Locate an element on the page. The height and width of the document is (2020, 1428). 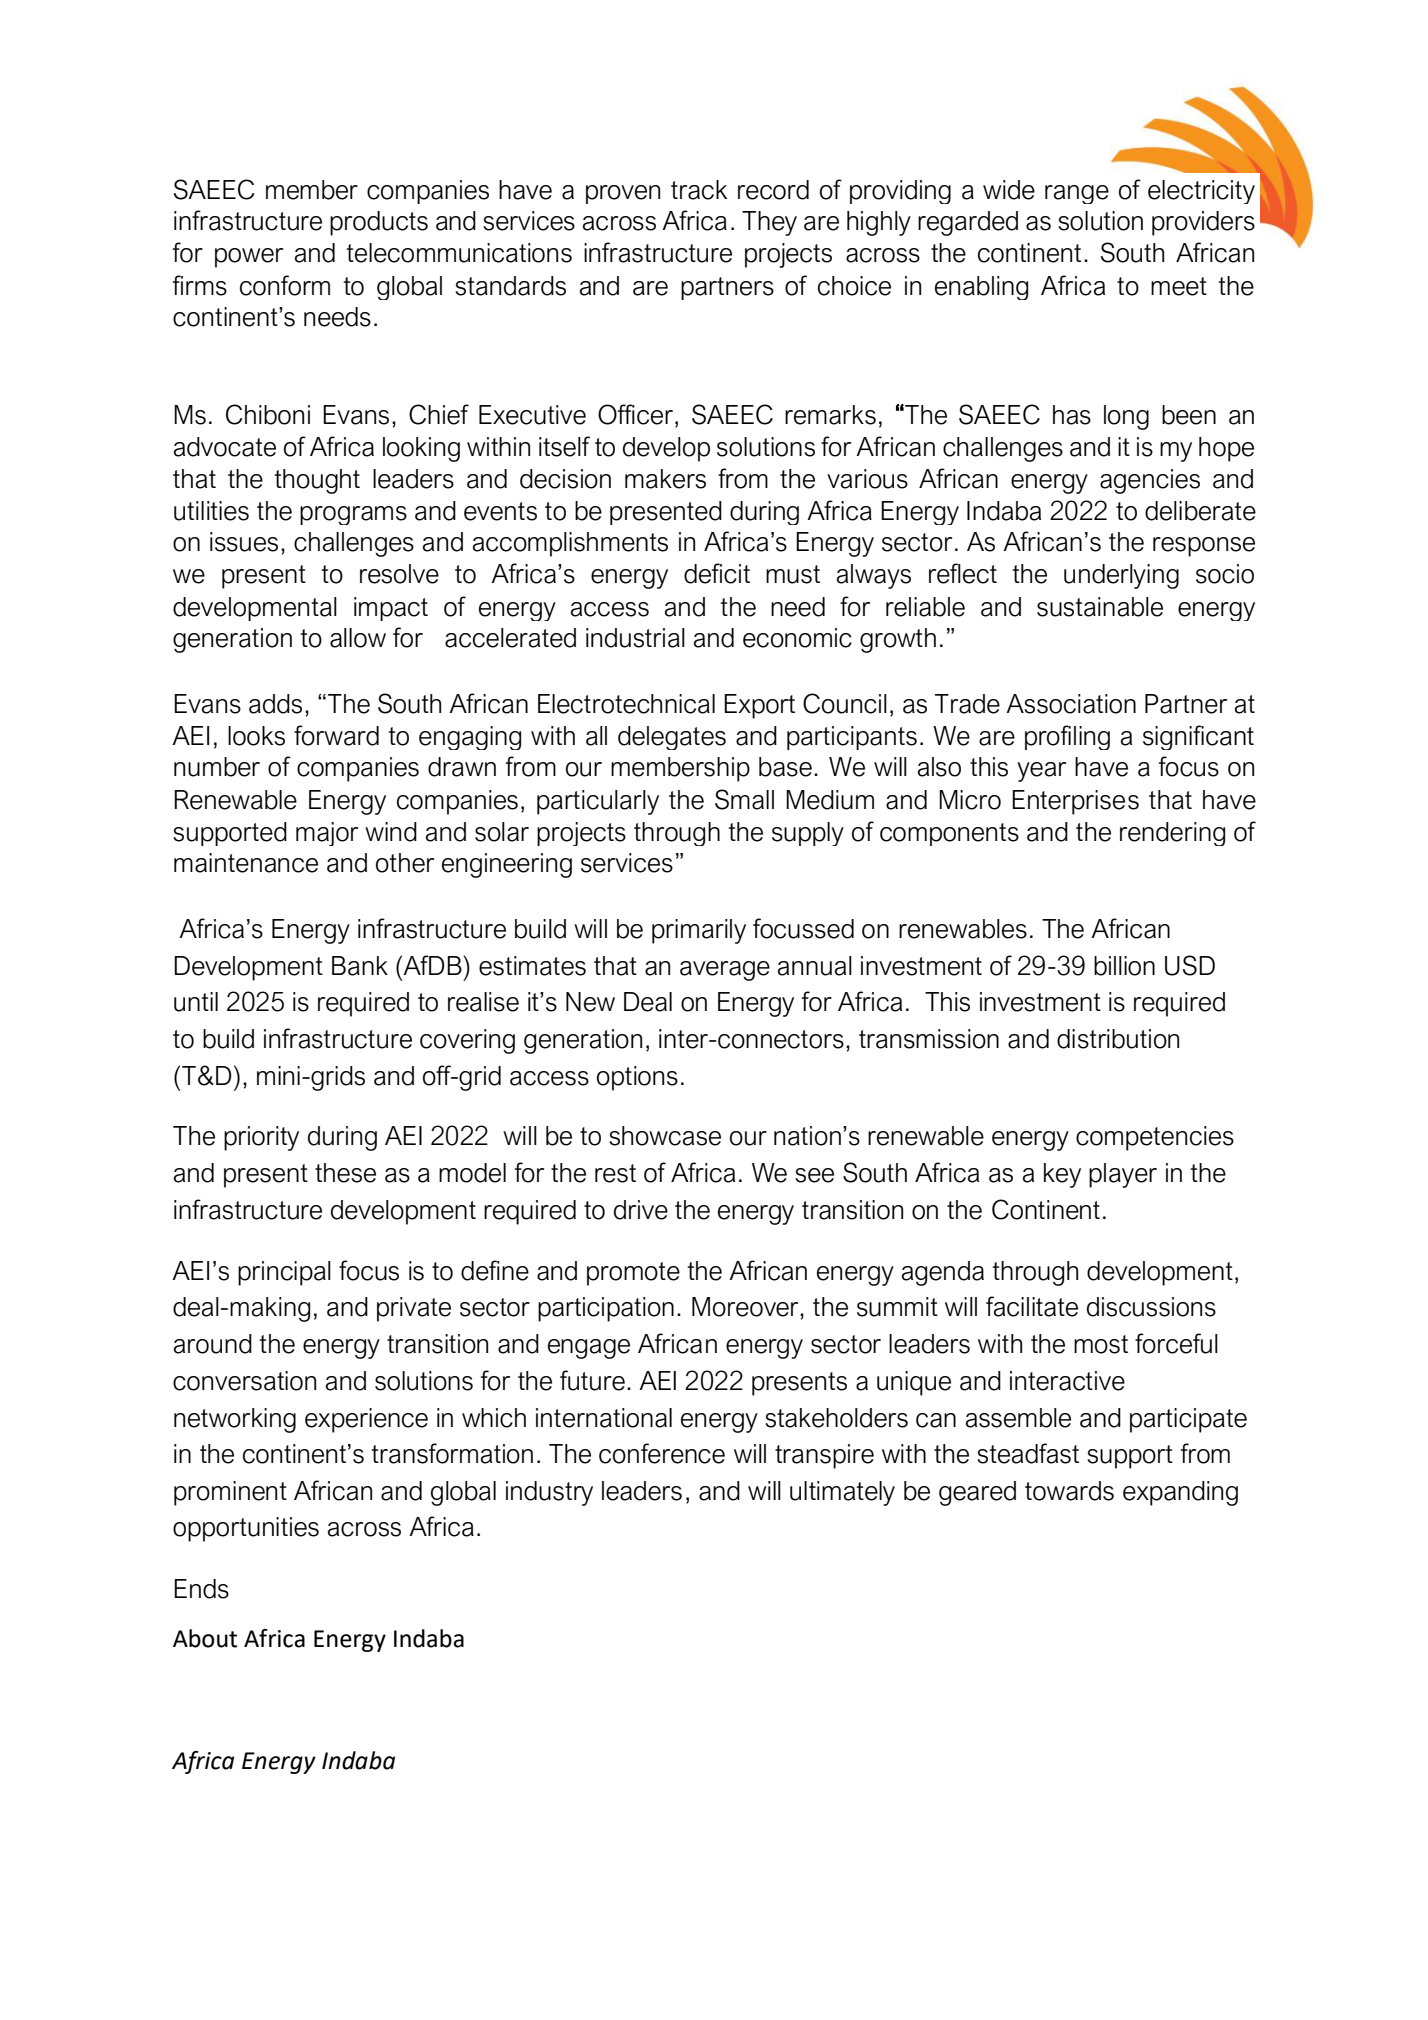
primarily is located at coordinates (699, 931).
